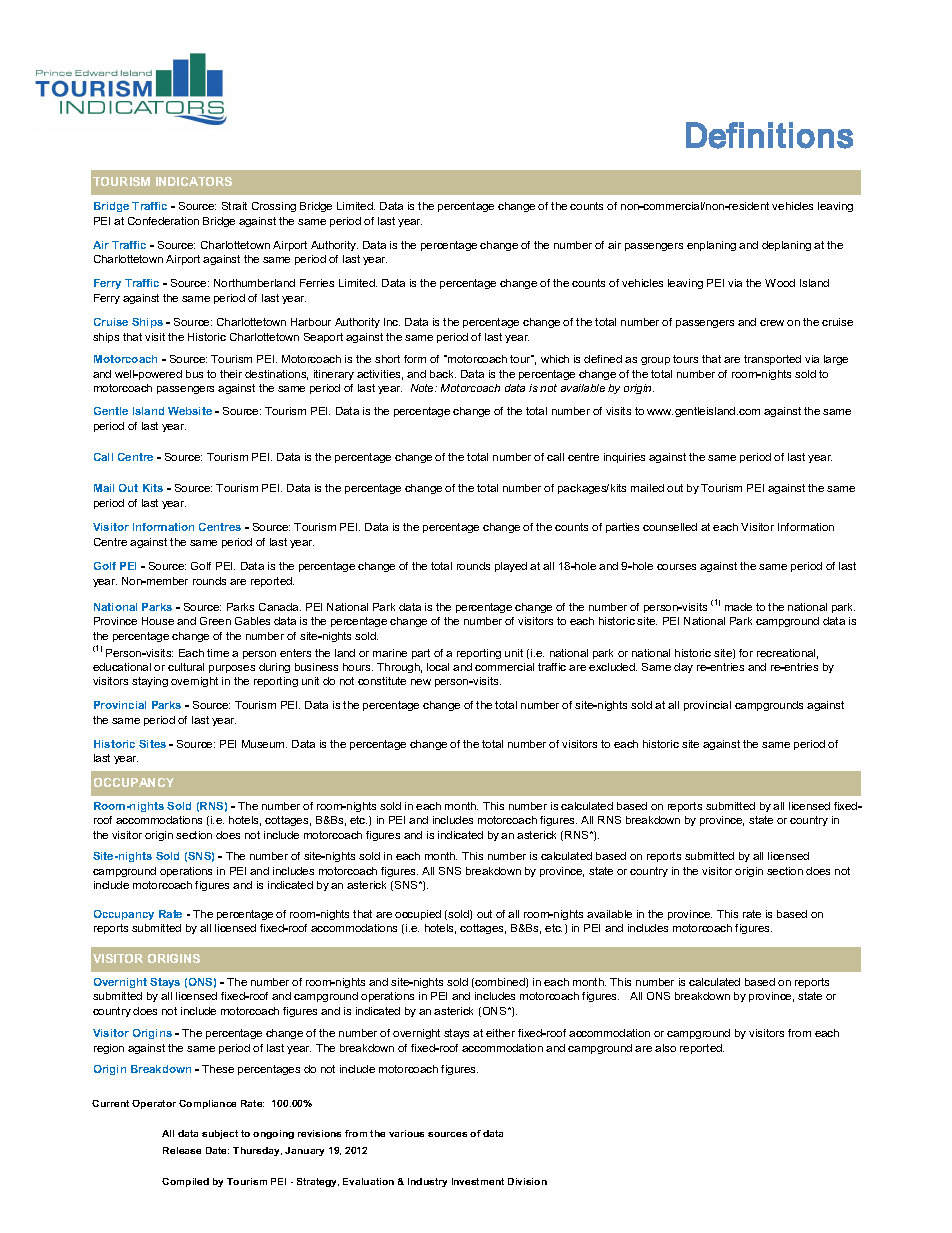 The image size is (952, 1233). Describe the element at coordinates (443, 374) in the image. I see `back` at that location.
